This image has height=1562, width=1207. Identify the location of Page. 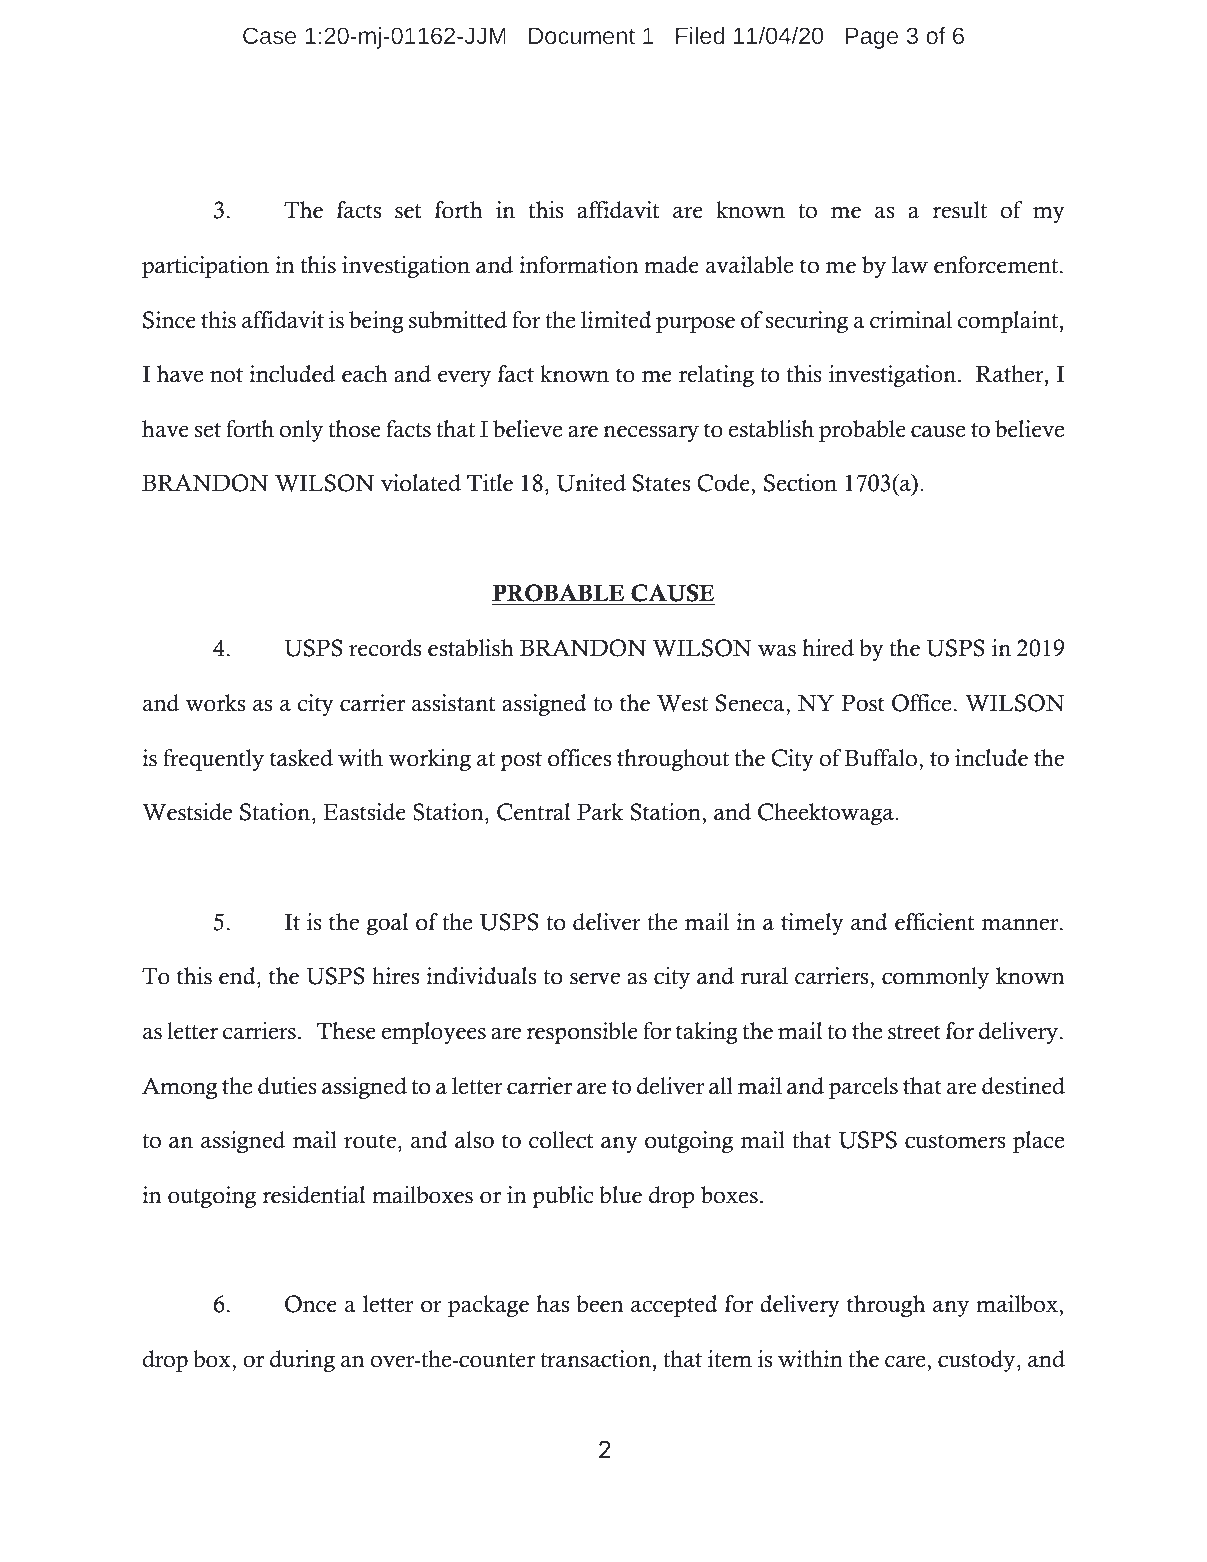
(872, 38).
